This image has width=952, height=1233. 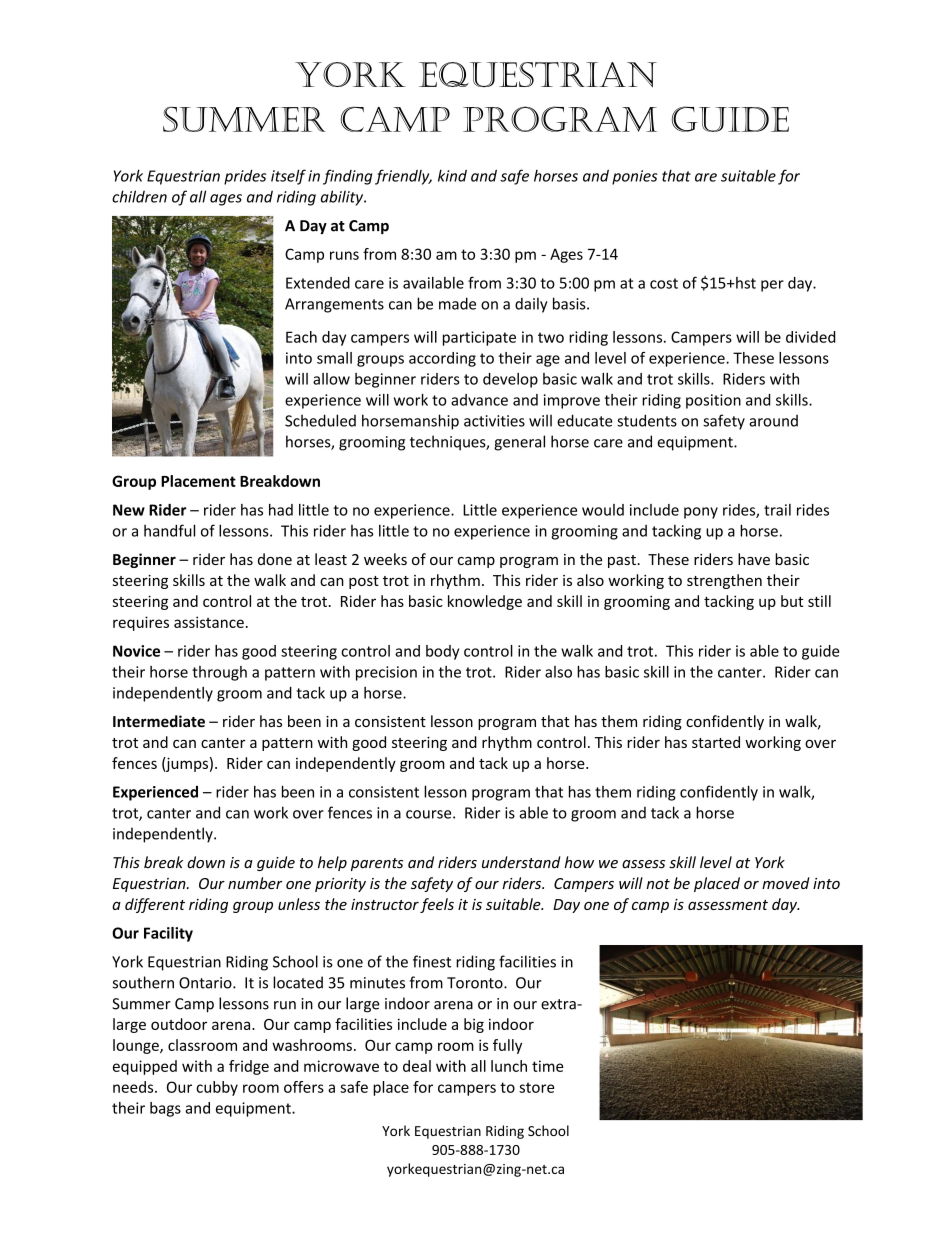 I want to click on kind, so click(x=452, y=175).
